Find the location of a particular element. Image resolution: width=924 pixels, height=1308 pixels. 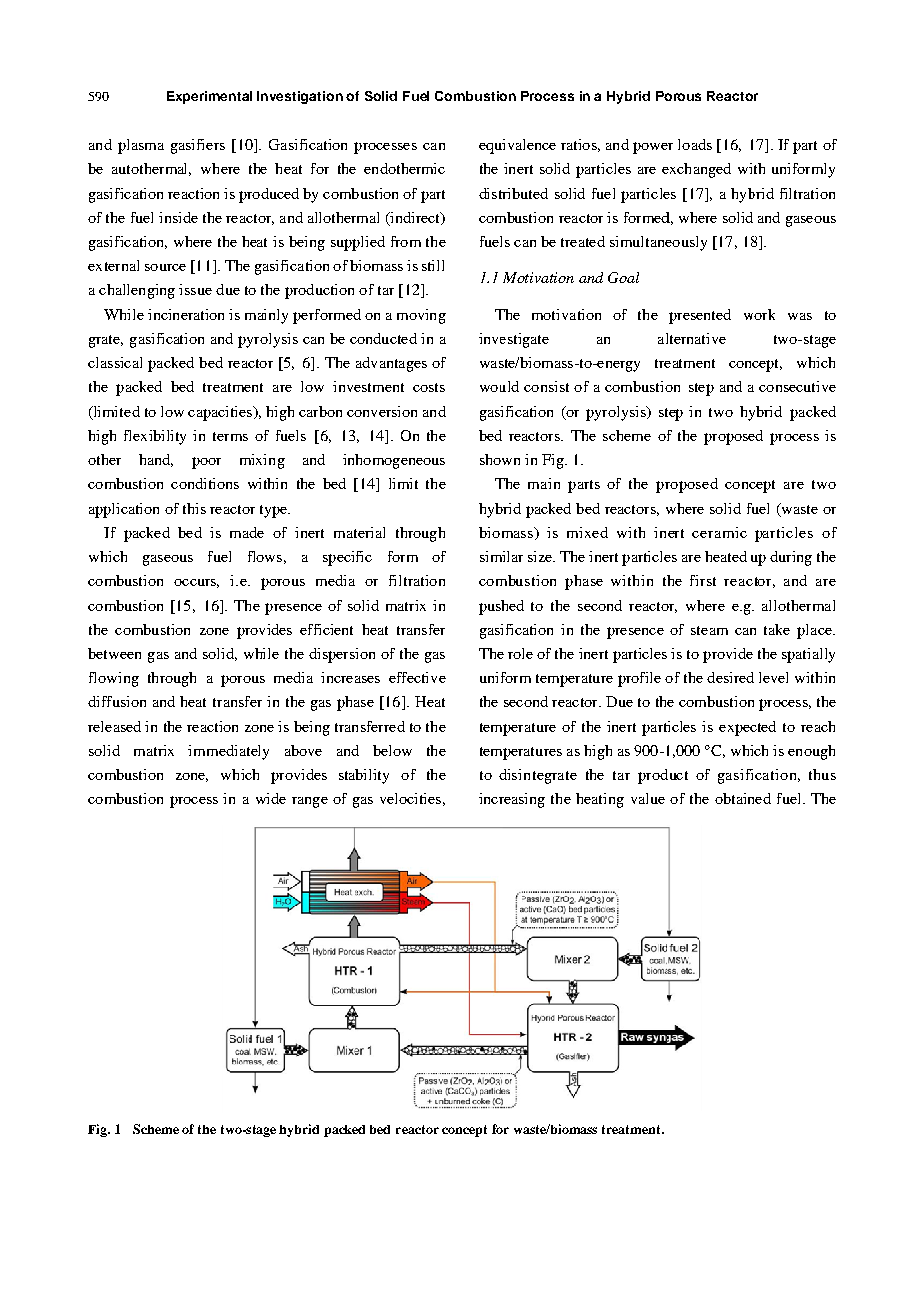

wide is located at coordinates (271, 798).
